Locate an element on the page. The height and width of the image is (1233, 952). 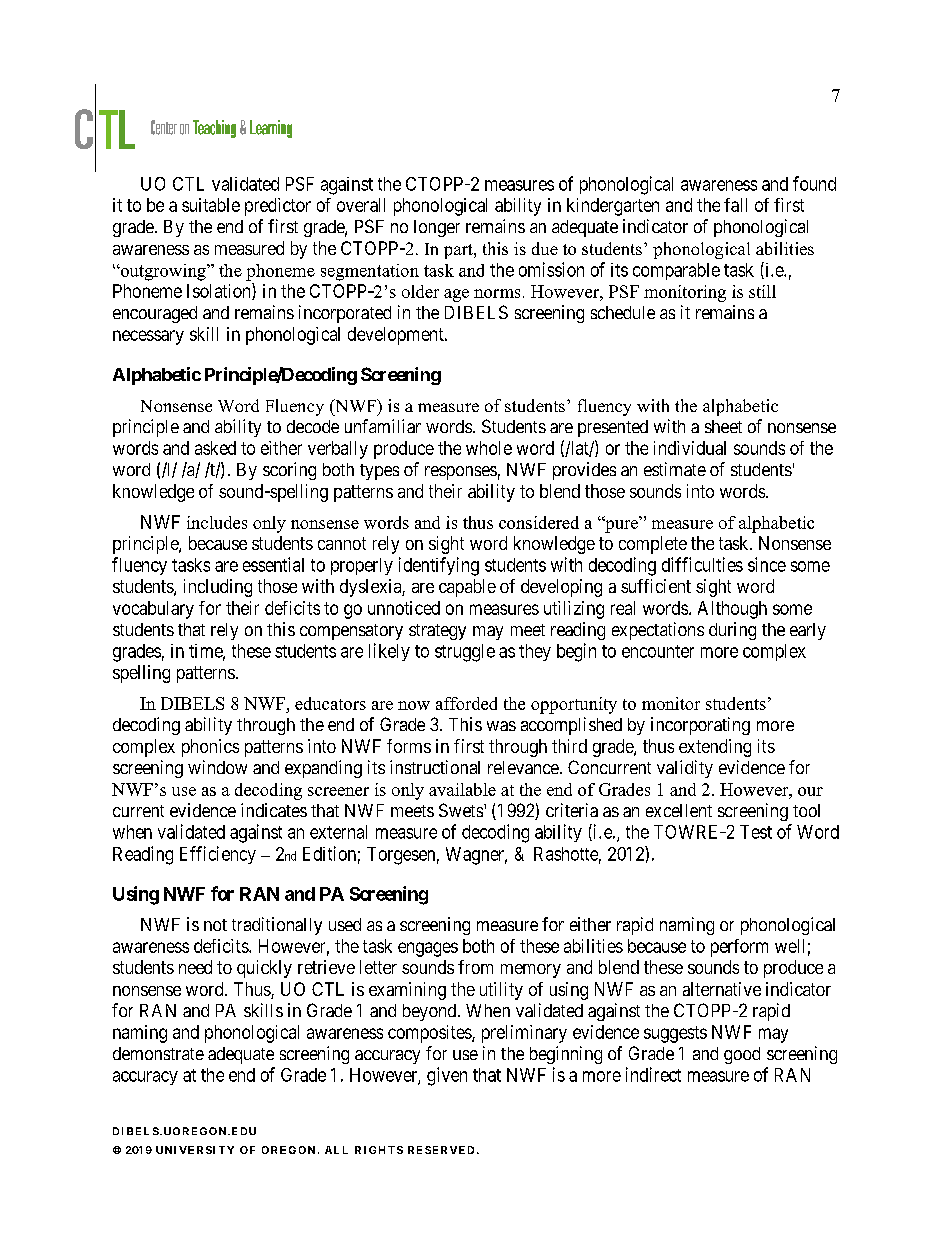
demonstrate is located at coordinates (158, 1053).
